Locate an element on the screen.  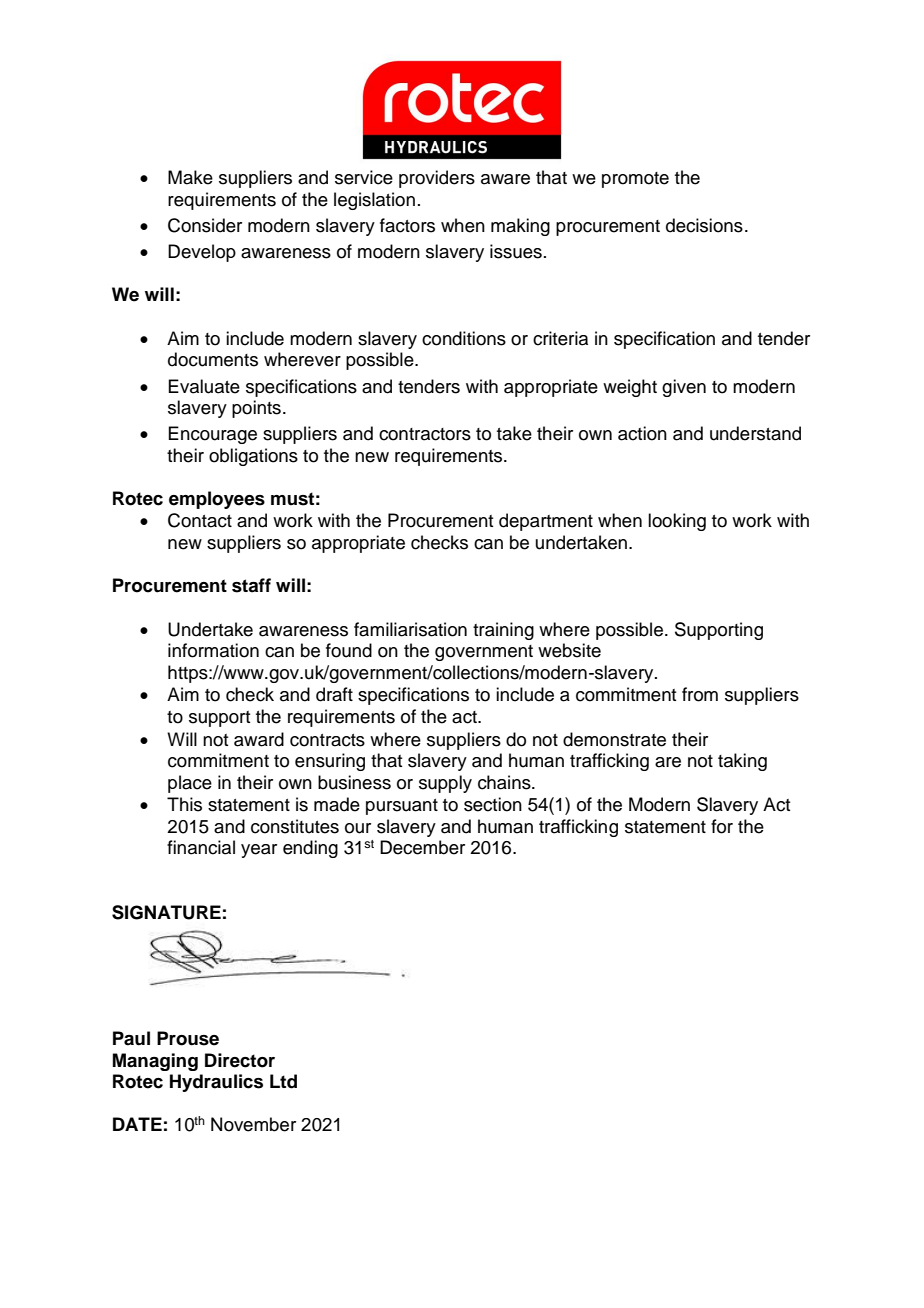
supply is located at coordinates (445, 784).
